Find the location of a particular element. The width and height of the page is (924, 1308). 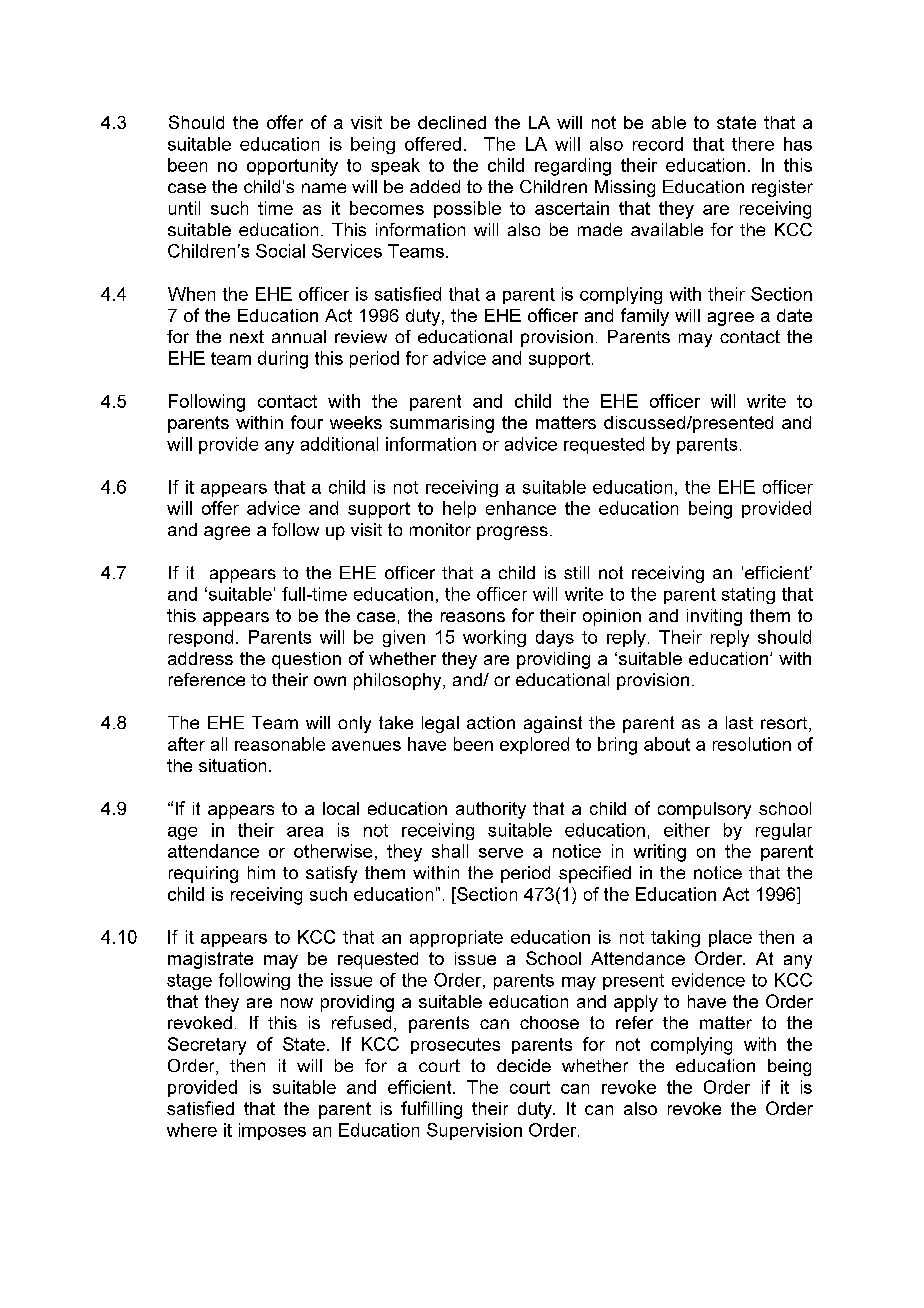

working is located at coordinates (494, 638).
